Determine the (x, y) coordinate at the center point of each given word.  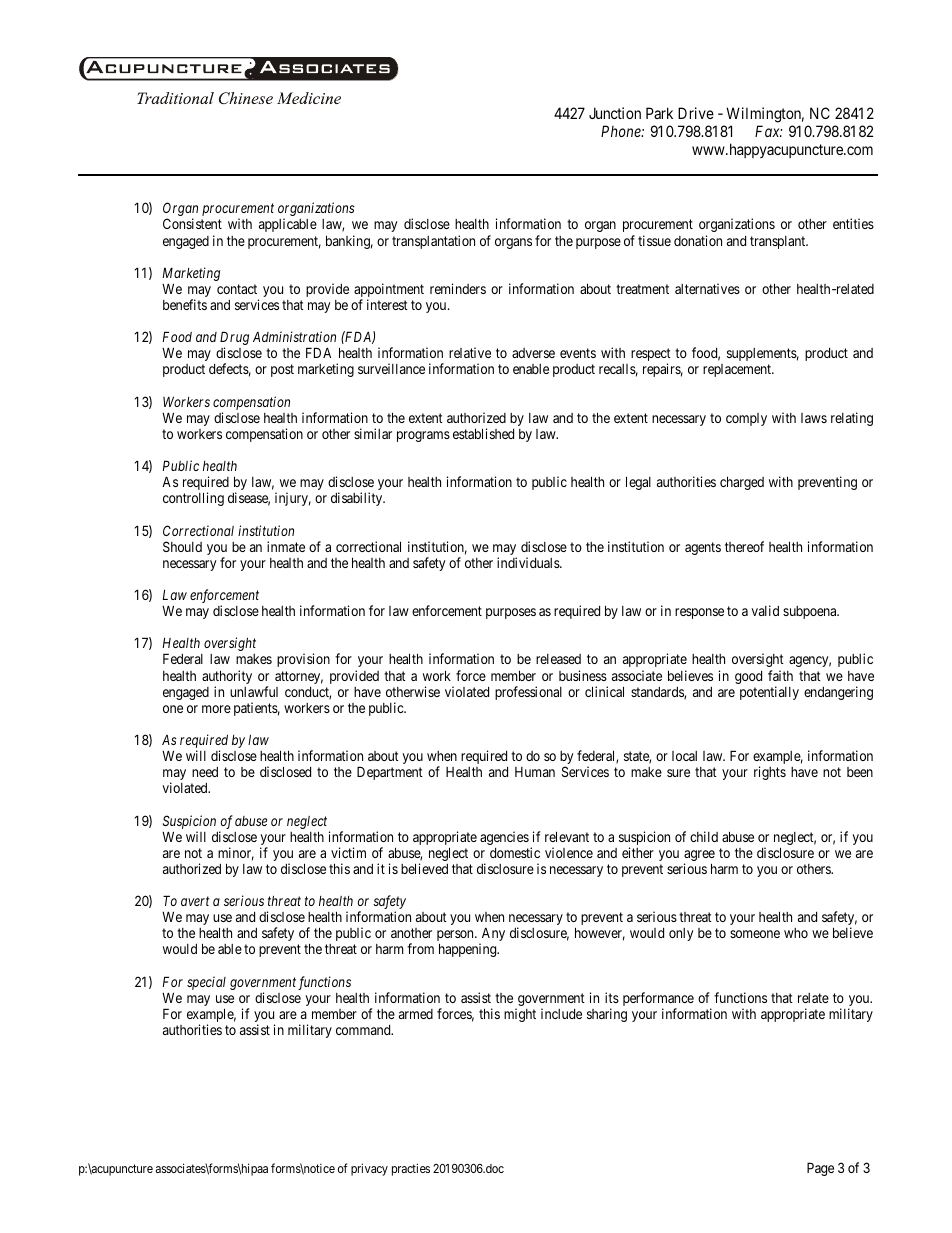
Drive (696, 113)
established (483, 433)
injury (293, 499)
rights (770, 773)
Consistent (192, 223)
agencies (504, 838)
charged (742, 483)
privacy (369, 1169)
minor (236, 854)
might (520, 1015)
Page (820, 1169)
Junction (615, 113)
